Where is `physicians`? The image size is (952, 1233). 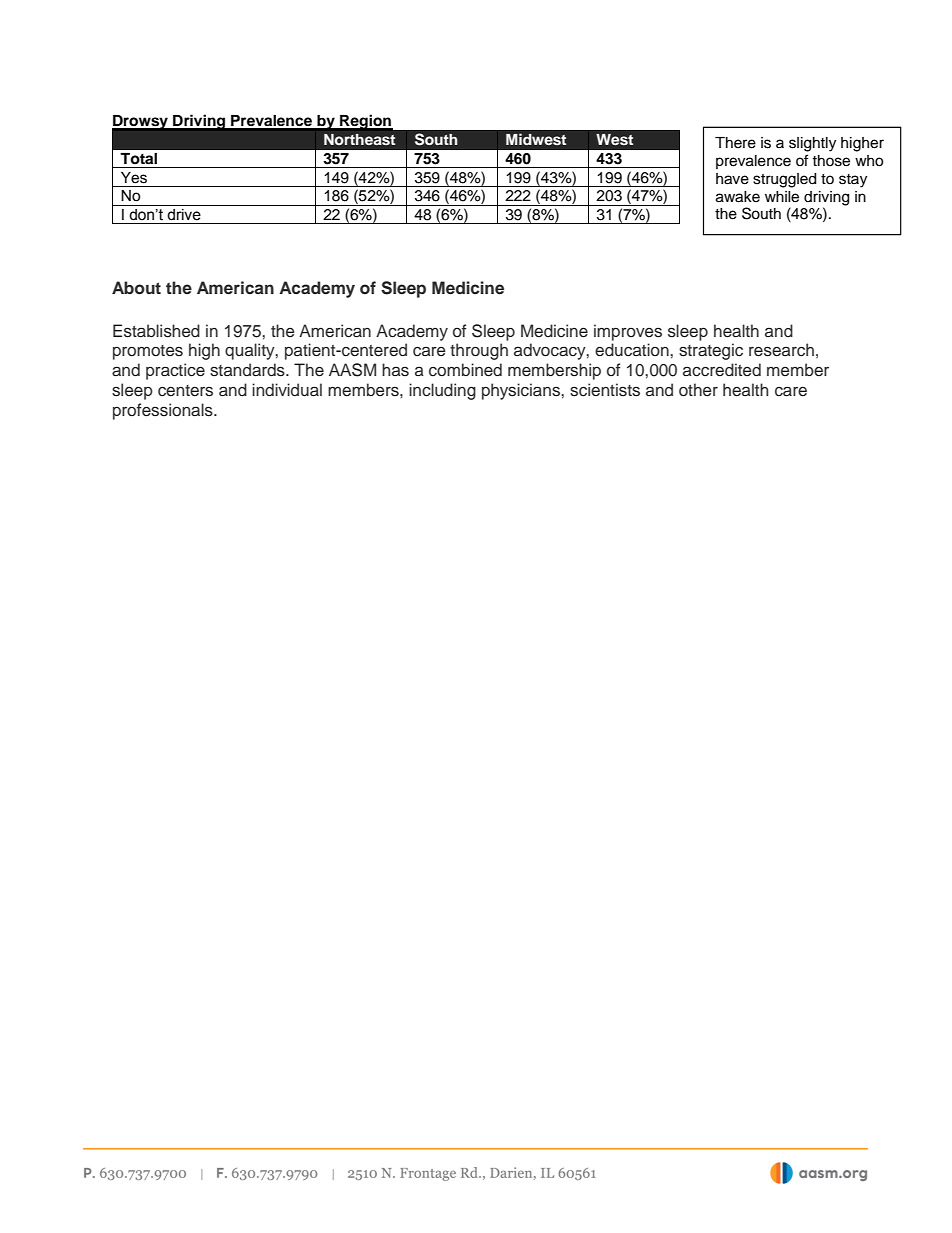 physicians is located at coordinates (522, 391).
